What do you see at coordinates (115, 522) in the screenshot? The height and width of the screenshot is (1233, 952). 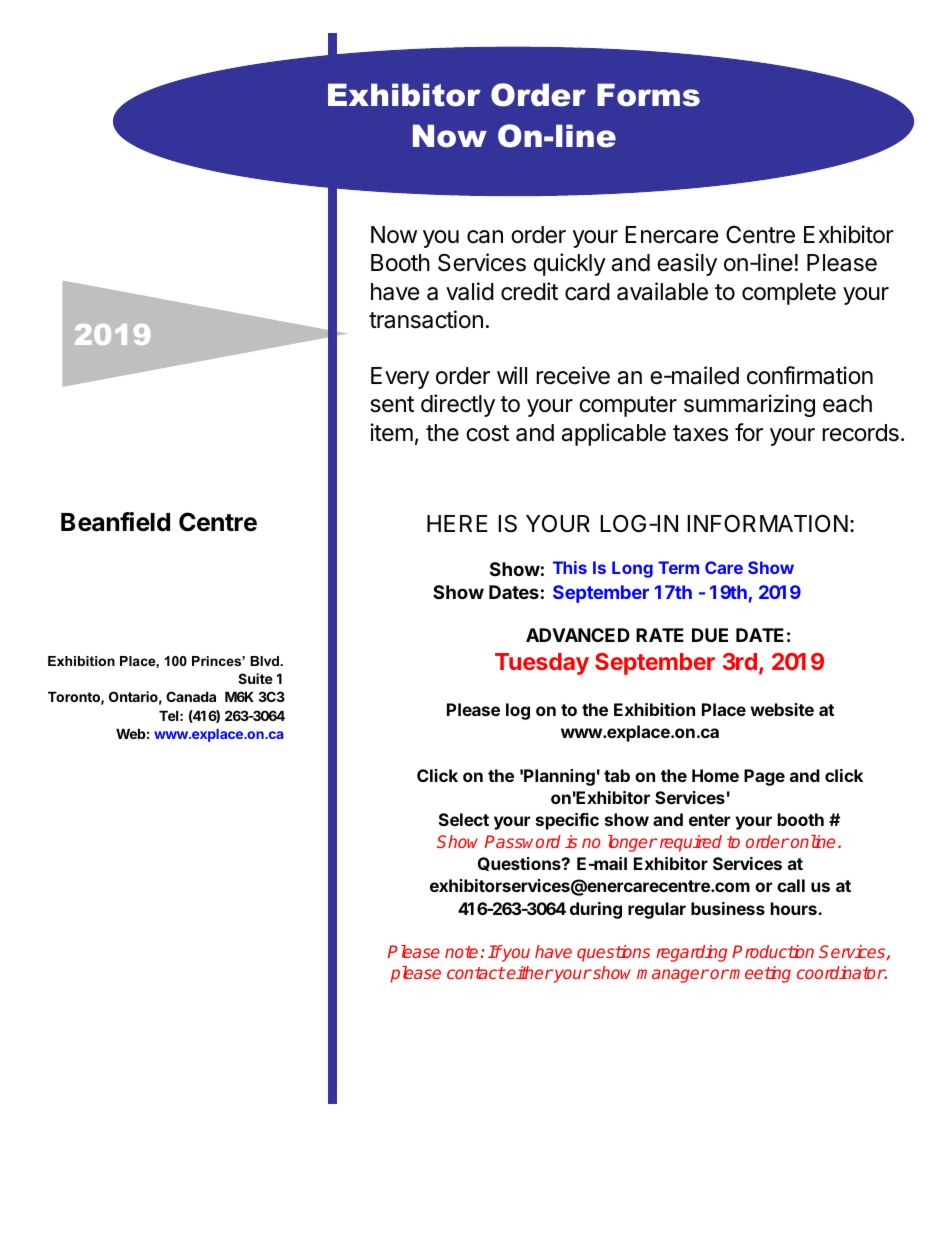 I see `Beanfield` at bounding box center [115, 522].
